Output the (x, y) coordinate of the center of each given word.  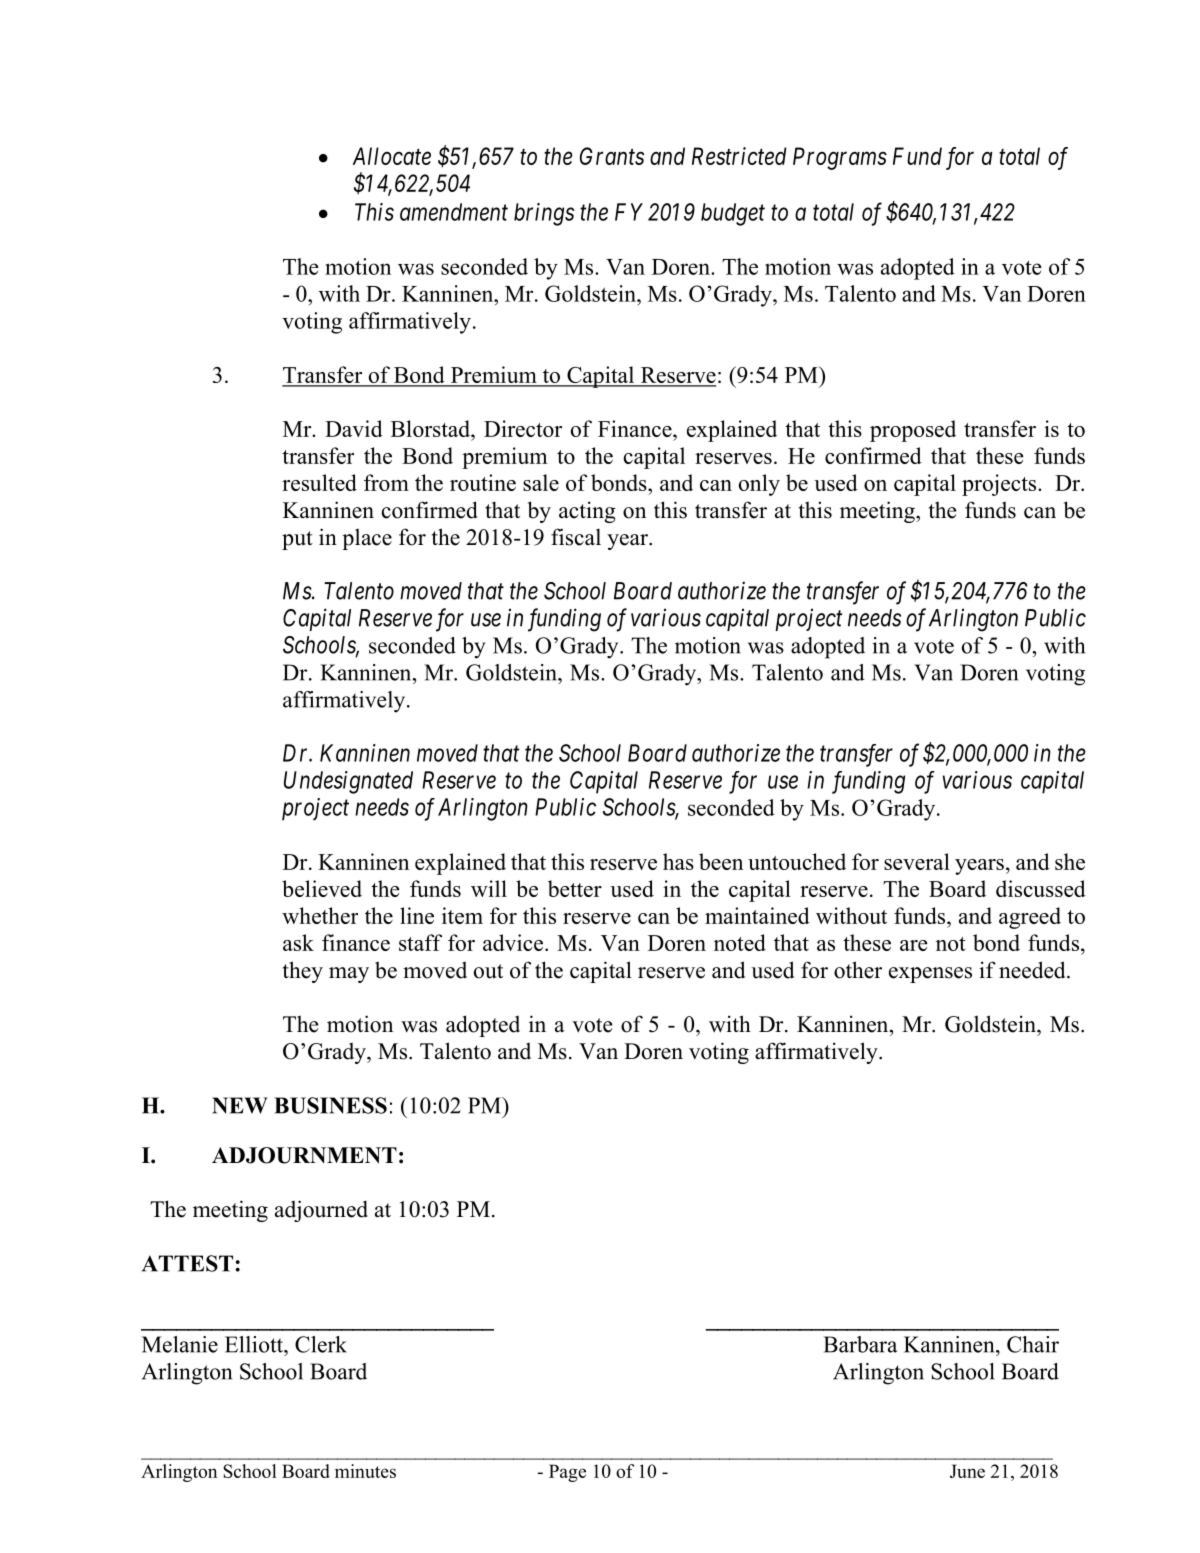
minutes (365, 1471)
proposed (913, 431)
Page (567, 1473)
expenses (930, 975)
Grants (612, 156)
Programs (840, 158)
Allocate (392, 156)
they (303, 972)
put (297, 540)
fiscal (576, 537)
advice (513, 942)
